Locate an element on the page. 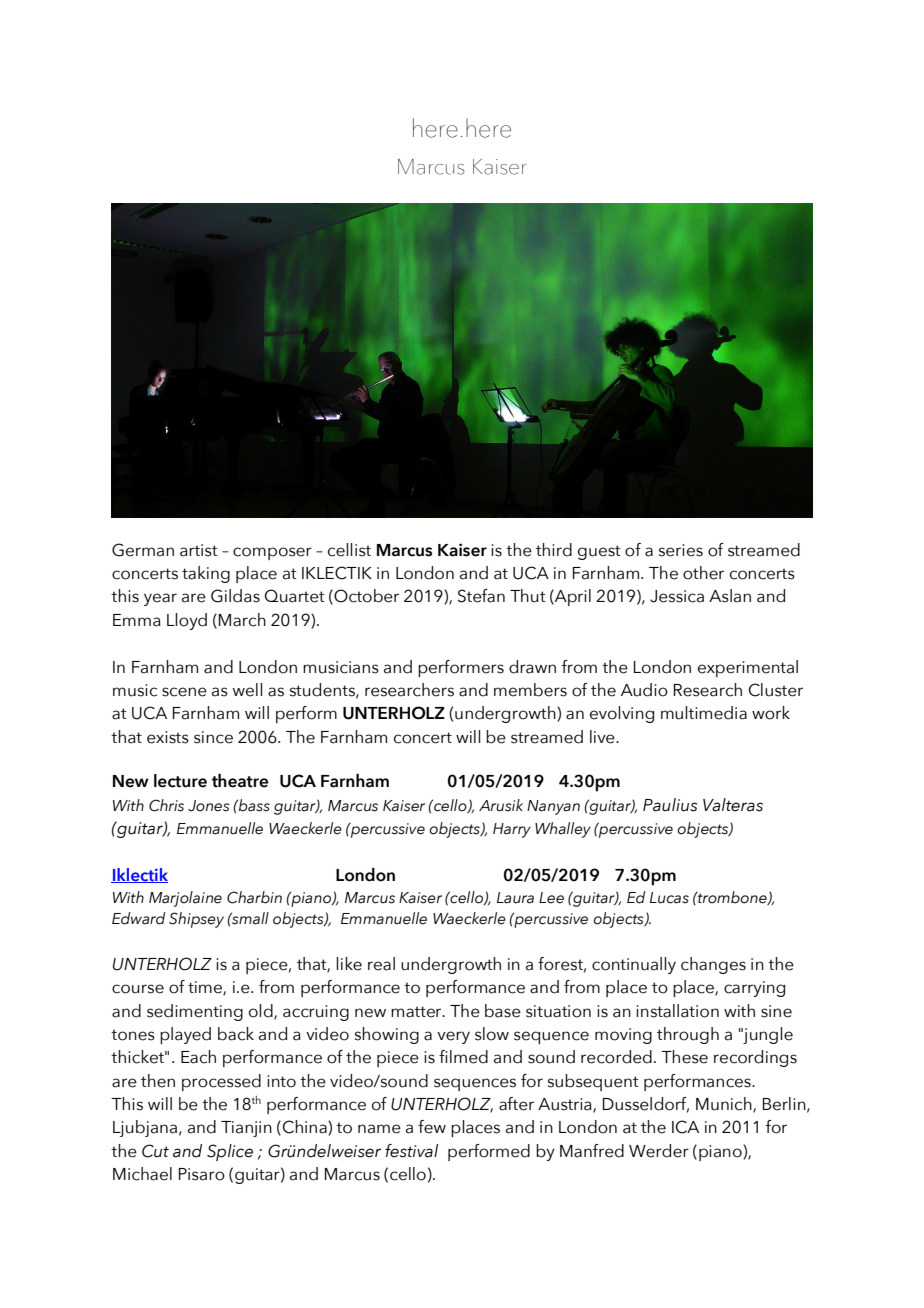 The width and height of the page is (924, 1308). Jones is located at coordinates (209, 806).
